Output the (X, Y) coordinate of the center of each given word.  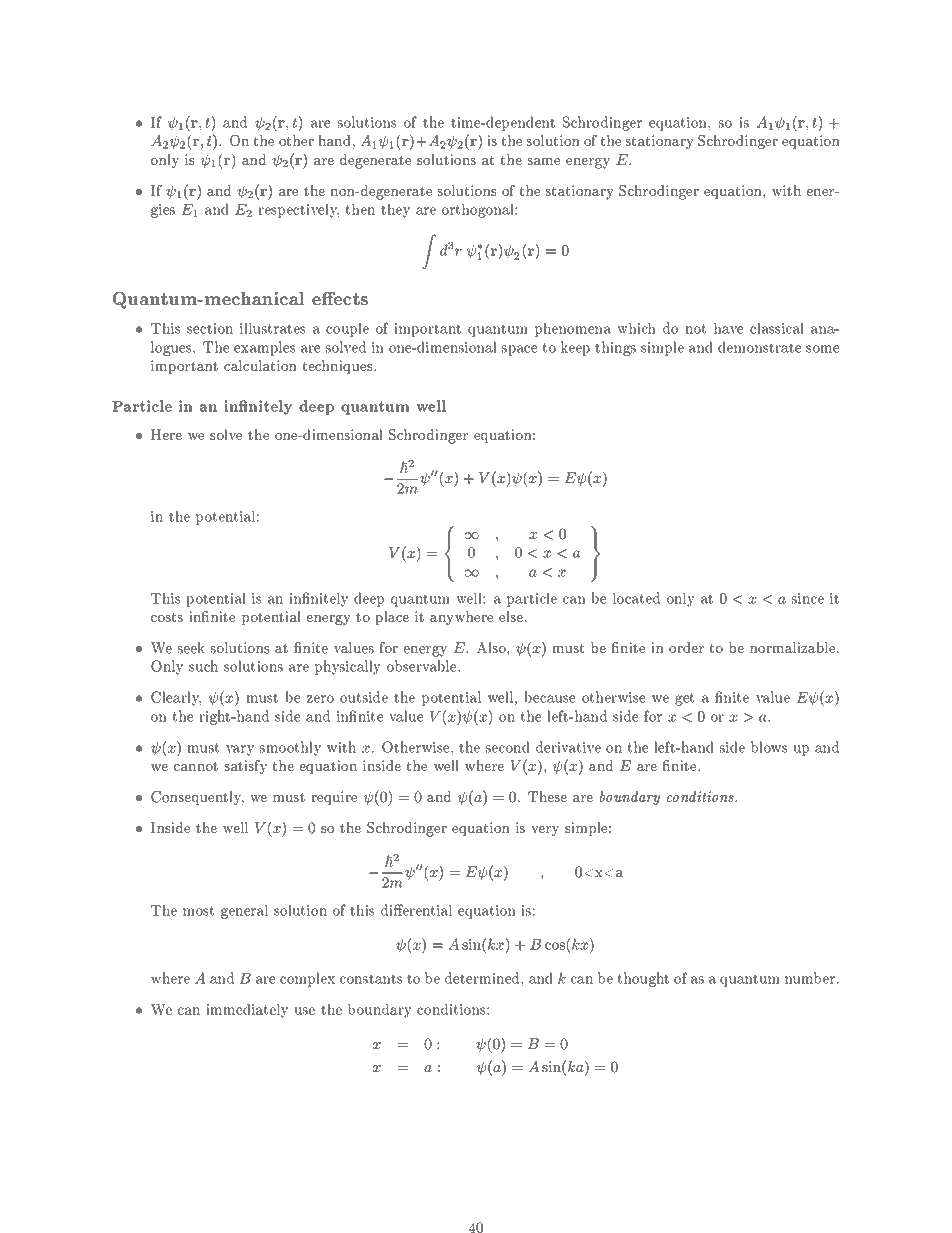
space (519, 350)
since (808, 598)
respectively (298, 211)
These (547, 796)
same (544, 161)
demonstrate (759, 347)
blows (769, 747)
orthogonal (479, 211)
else (511, 616)
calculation (260, 365)
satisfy (246, 767)
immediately (247, 1011)
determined (483, 978)
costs (167, 617)
